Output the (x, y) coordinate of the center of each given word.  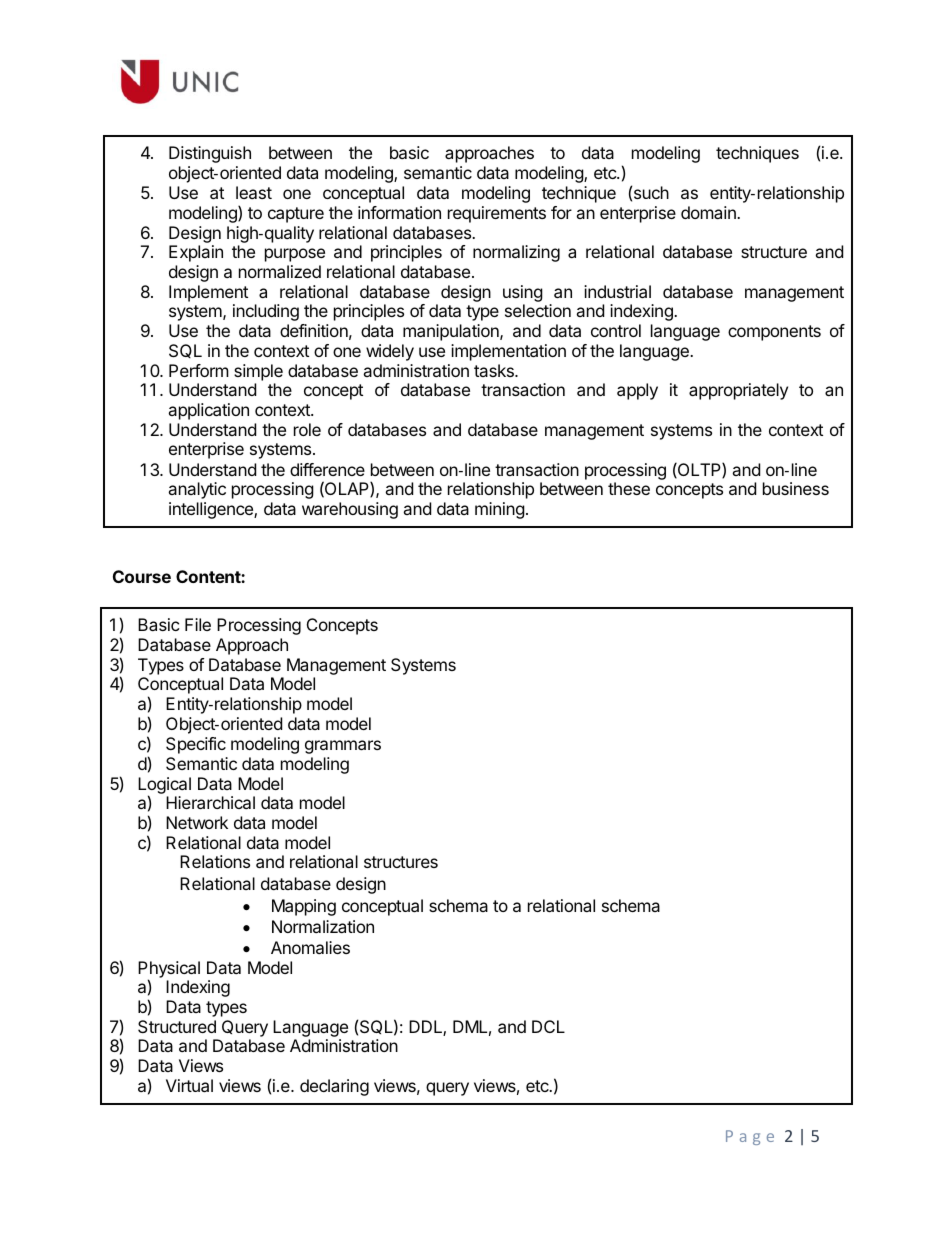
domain (709, 212)
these (629, 488)
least (254, 192)
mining (500, 510)
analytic (197, 490)
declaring (334, 1087)
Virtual (189, 1085)
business (796, 488)
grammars (343, 747)
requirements (497, 214)
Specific (196, 745)
